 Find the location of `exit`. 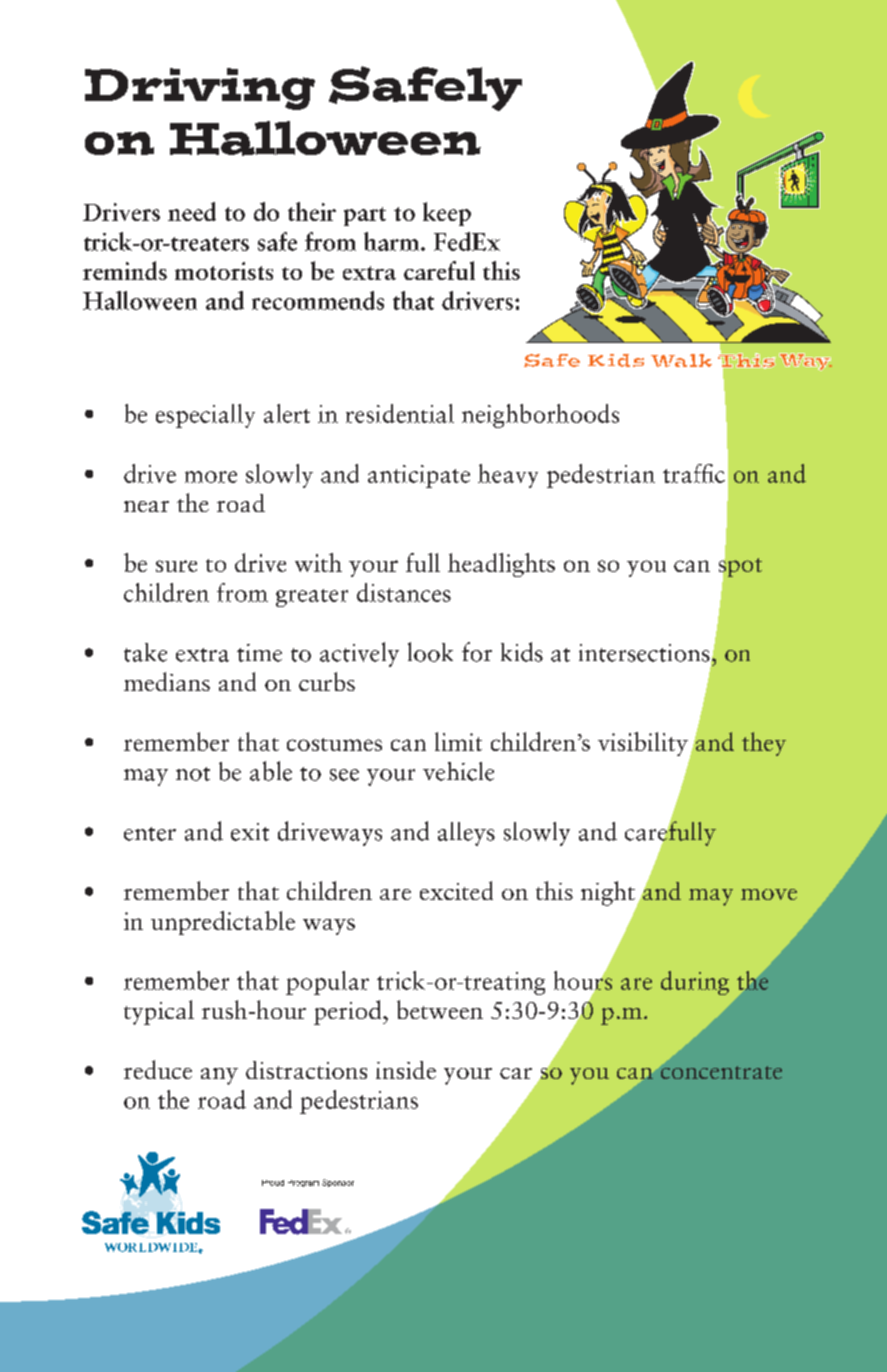

exit is located at coordinates (250, 832).
